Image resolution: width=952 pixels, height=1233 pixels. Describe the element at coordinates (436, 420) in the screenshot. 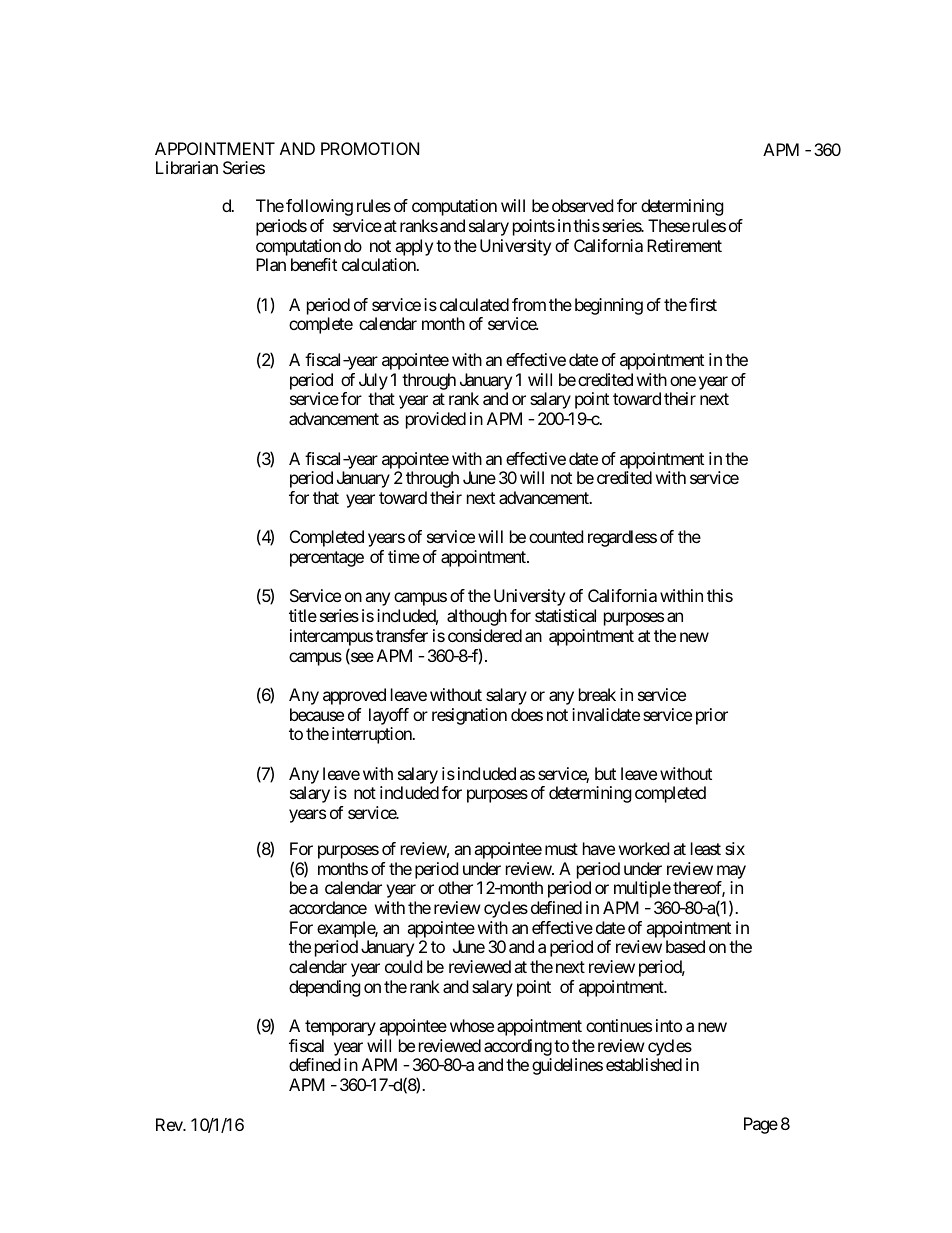

I see `provided` at that location.
